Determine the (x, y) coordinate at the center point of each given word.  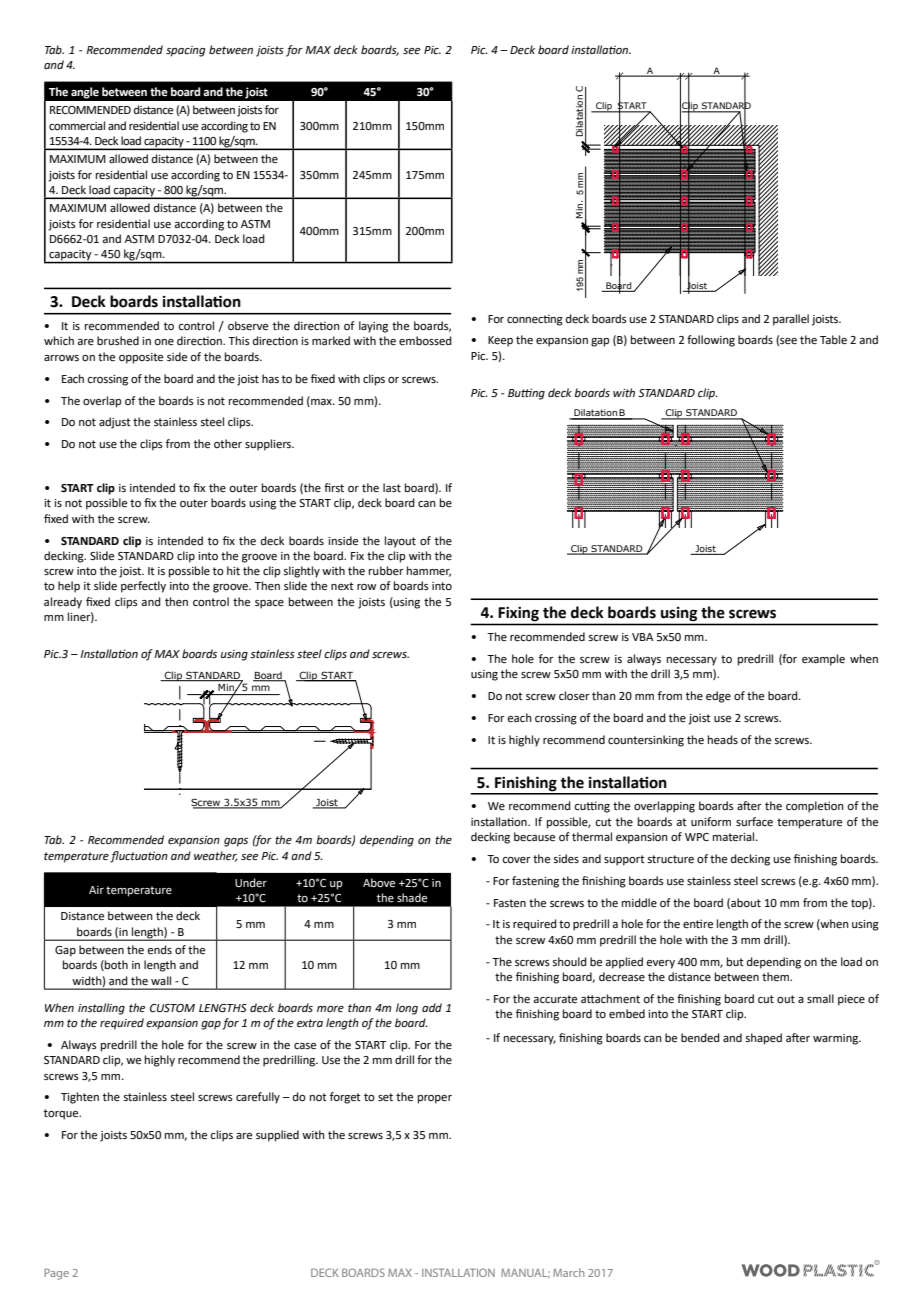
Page (56, 1274)
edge (718, 697)
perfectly (143, 587)
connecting (535, 320)
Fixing (519, 614)
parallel (791, 320)
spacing (186, 51)
